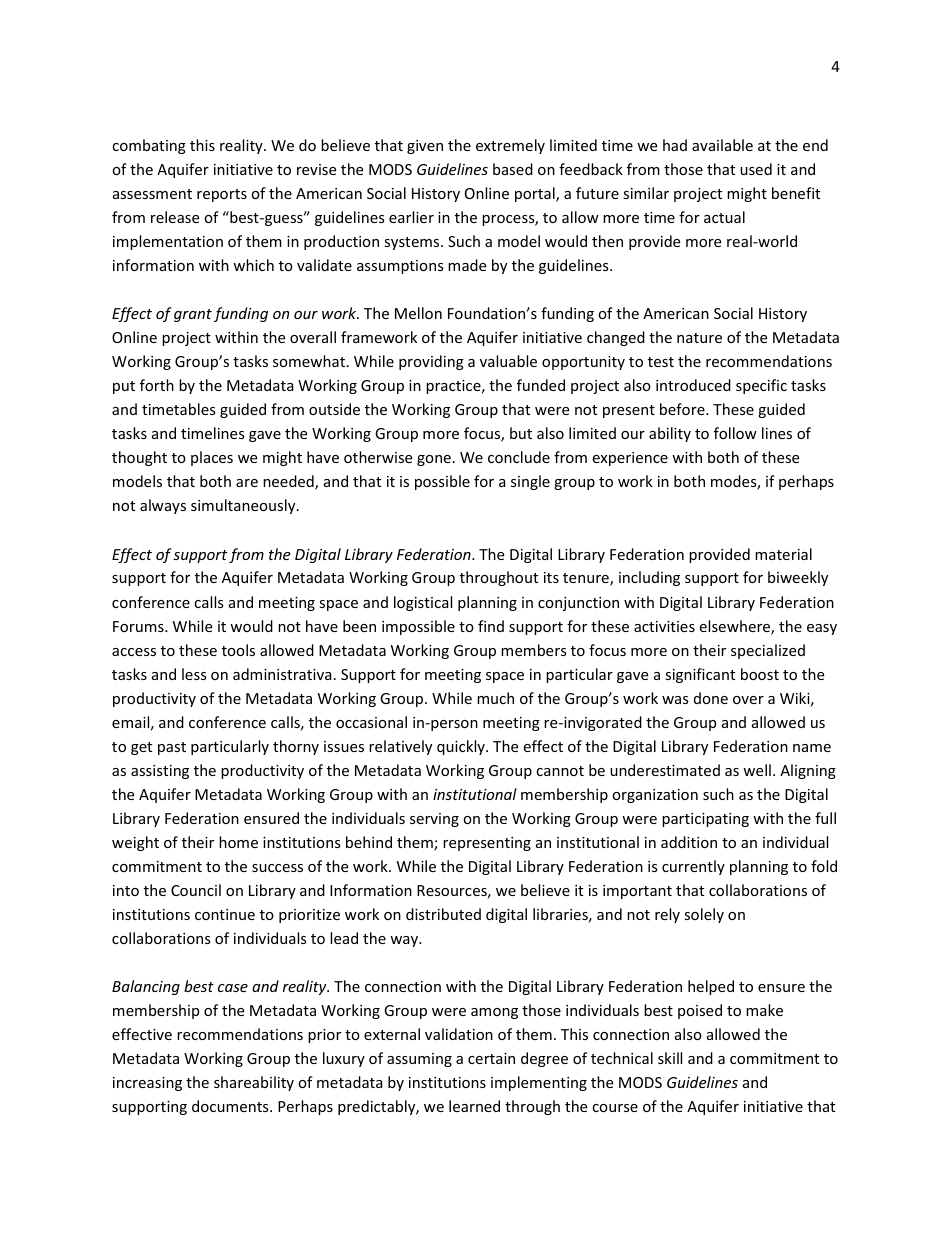  Describe the element at coordinates (513, 169) in the screenshot. I see `based` at that location.
